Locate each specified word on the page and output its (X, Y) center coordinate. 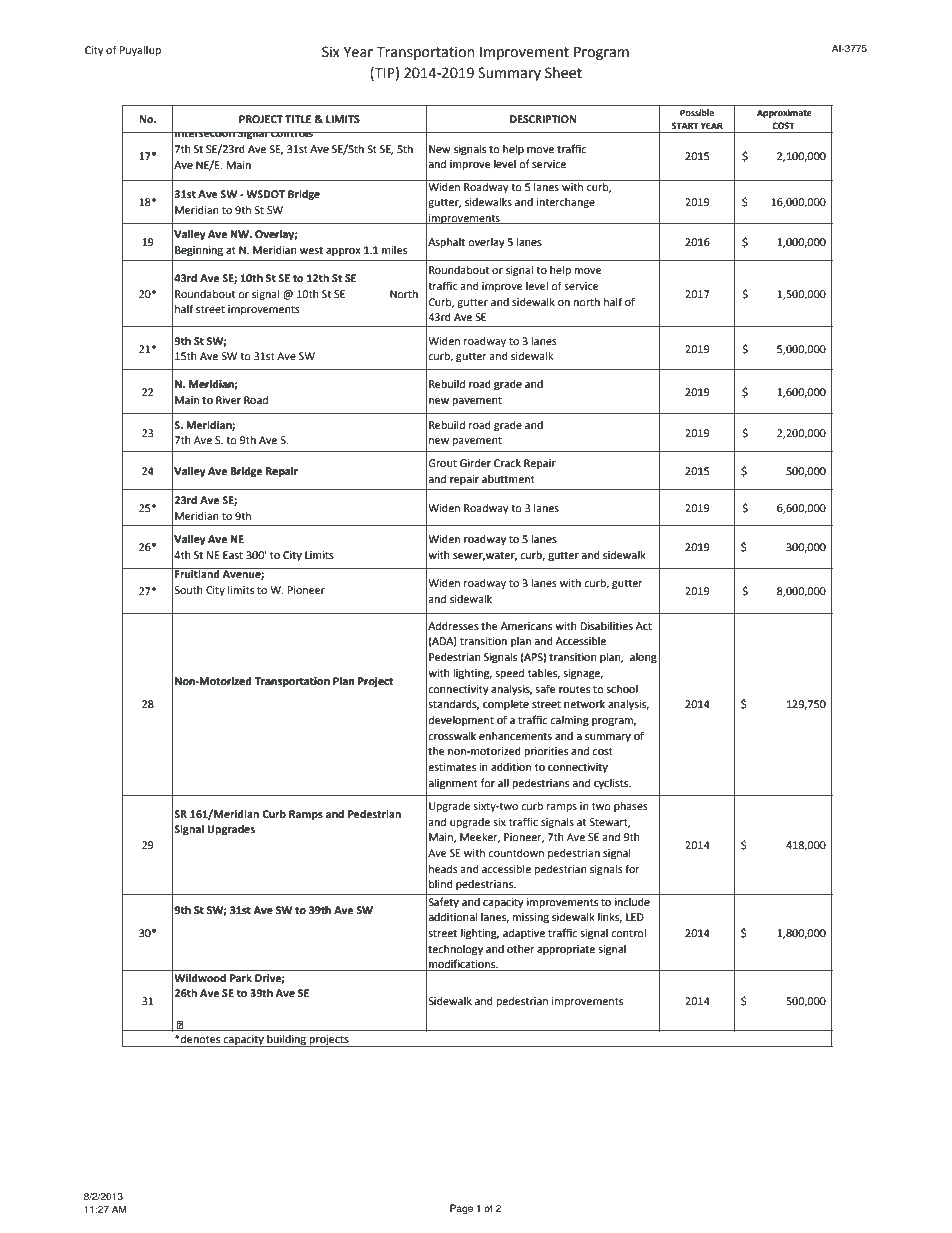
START (685, 125)
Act (644, 626)
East (233, 555)
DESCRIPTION (543, 119)
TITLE (298, 119)
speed (510, 674)
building (286, 1041)
